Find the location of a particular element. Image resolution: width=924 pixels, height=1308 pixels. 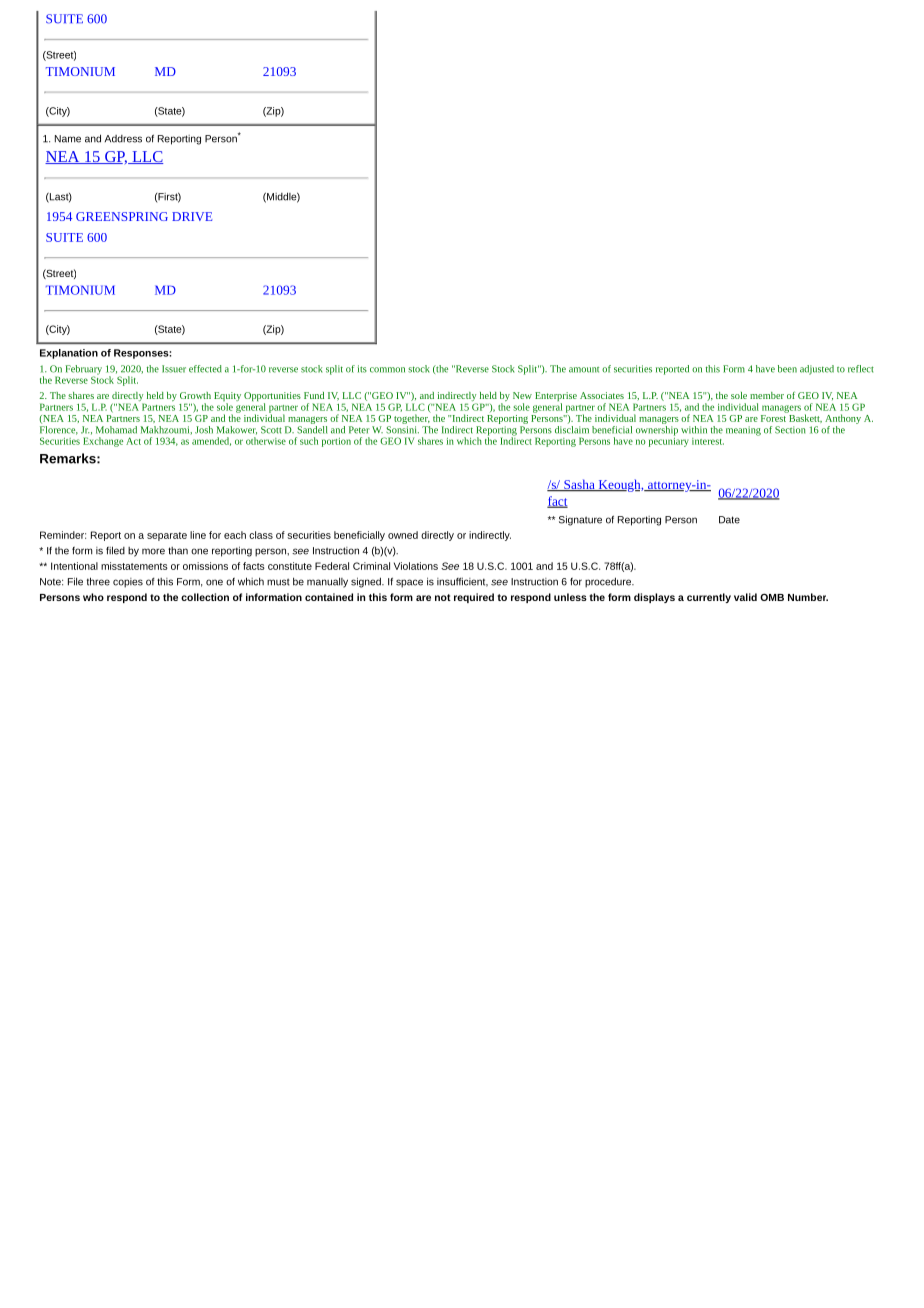

common is located at coordinates (387, 370).
